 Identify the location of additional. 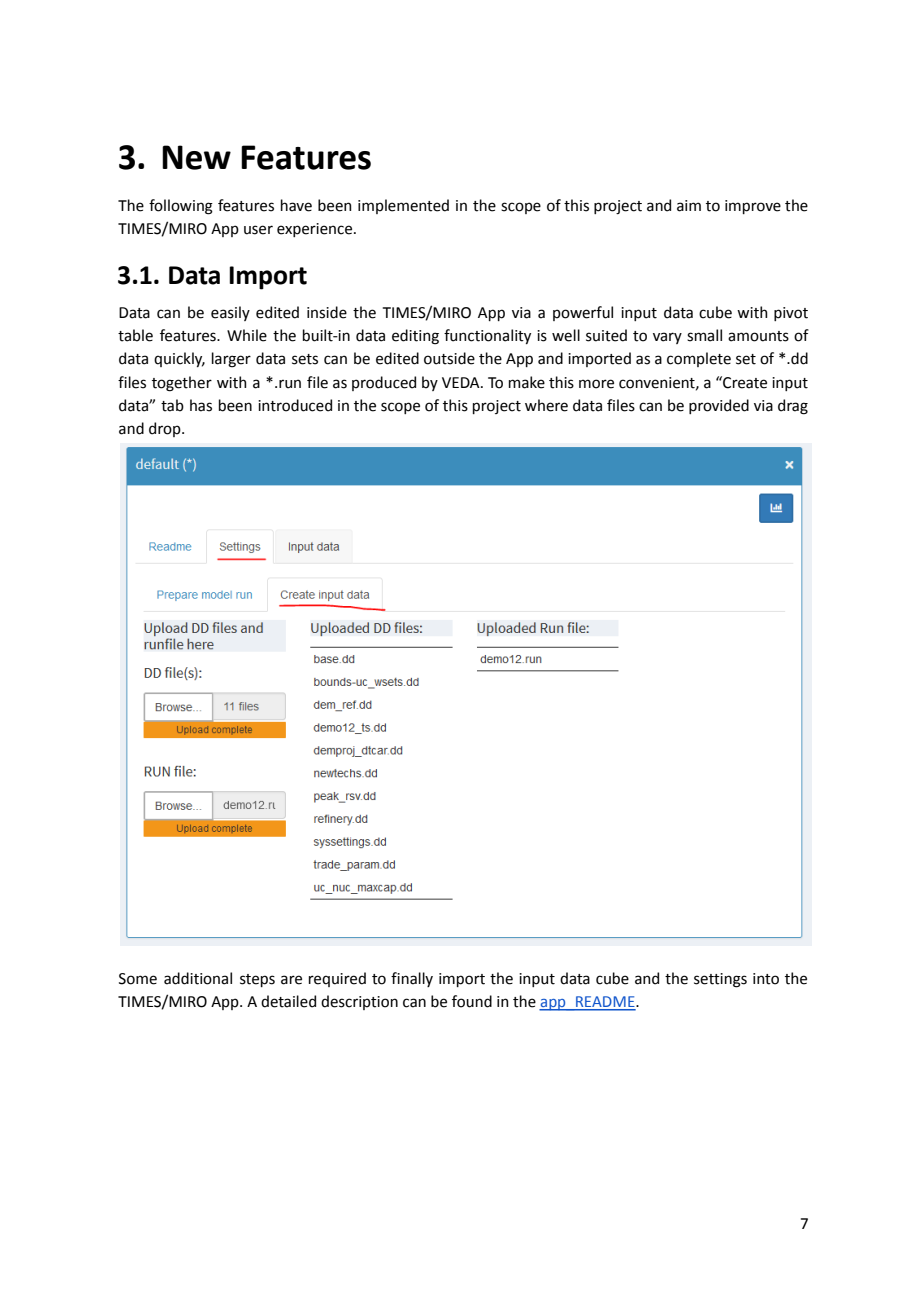
(198, 978).
